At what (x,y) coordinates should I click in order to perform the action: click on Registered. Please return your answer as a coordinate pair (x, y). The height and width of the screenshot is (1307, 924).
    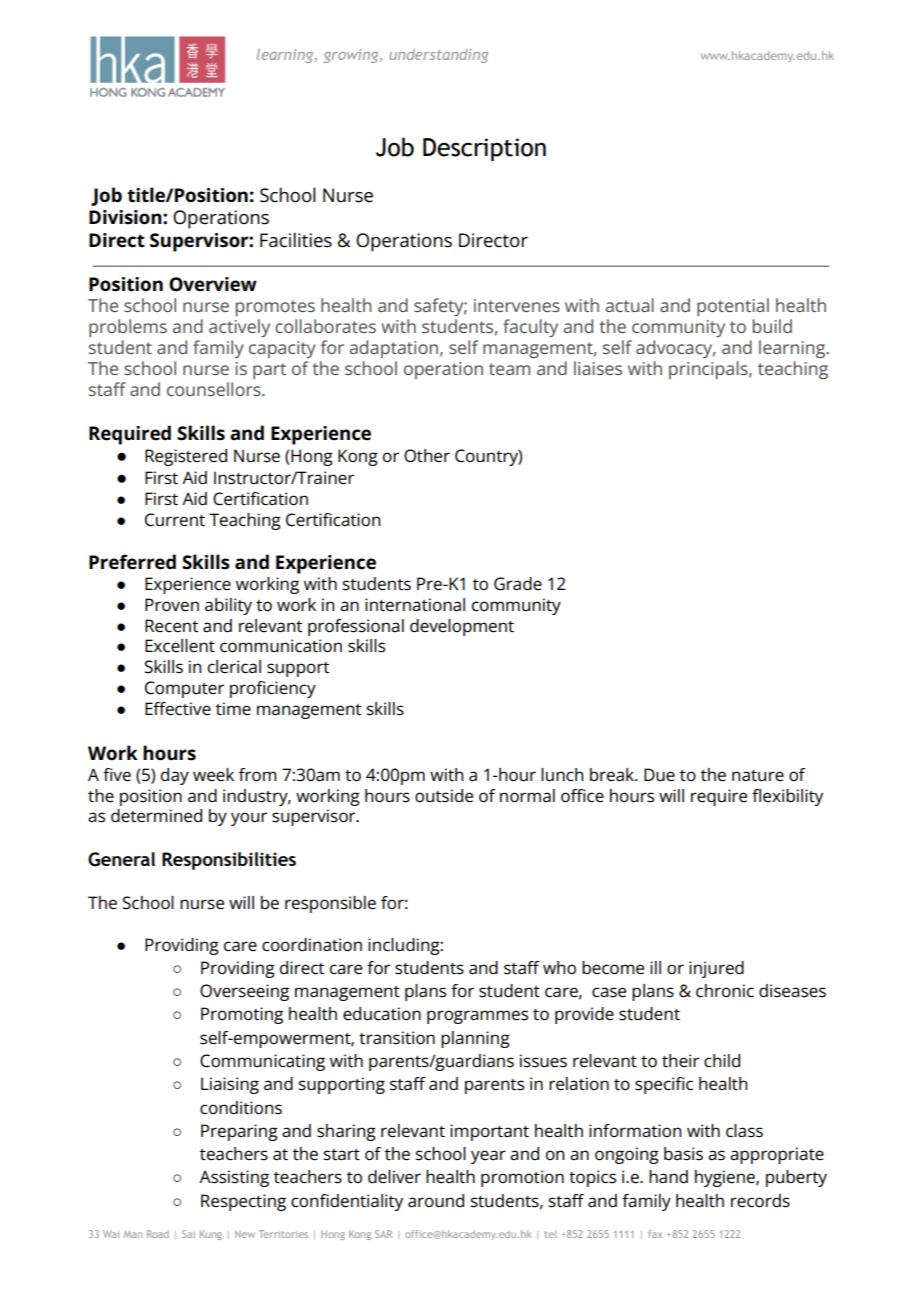
    Looking at the image, I should click on (186, 457).
